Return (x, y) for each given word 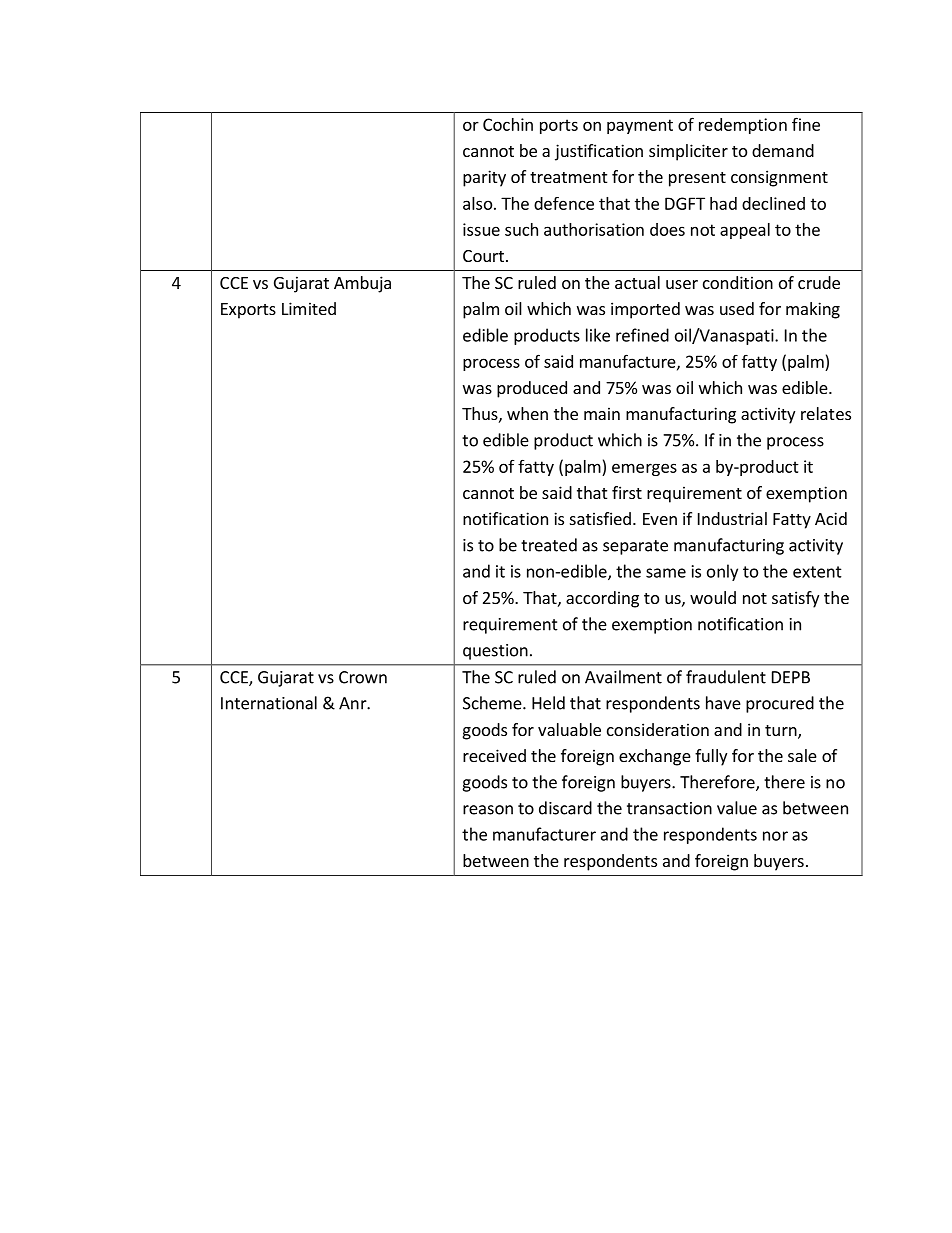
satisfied (600, 518)
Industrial (732, 518)
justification (599, 152)
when (527, 413)
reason (488, 810)
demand (783, 150)
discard (565, 808)
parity (484, 178)
